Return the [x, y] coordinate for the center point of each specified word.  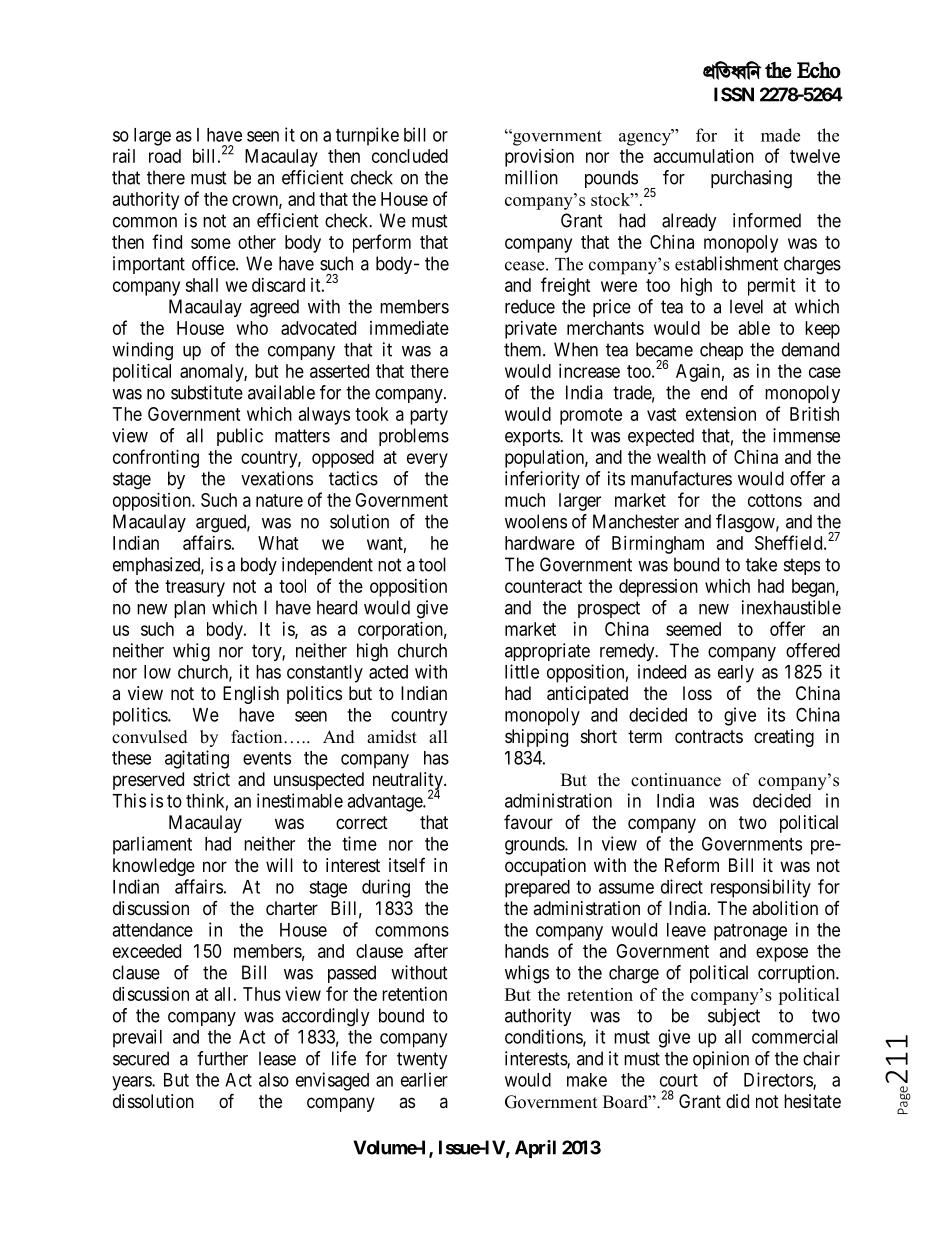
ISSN [734, 94]
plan [189, 609]
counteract [543, 586]
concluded [410, 156]
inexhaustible [791, 607]
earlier [424, 1079]
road [165, 156]
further [222, 1058]
